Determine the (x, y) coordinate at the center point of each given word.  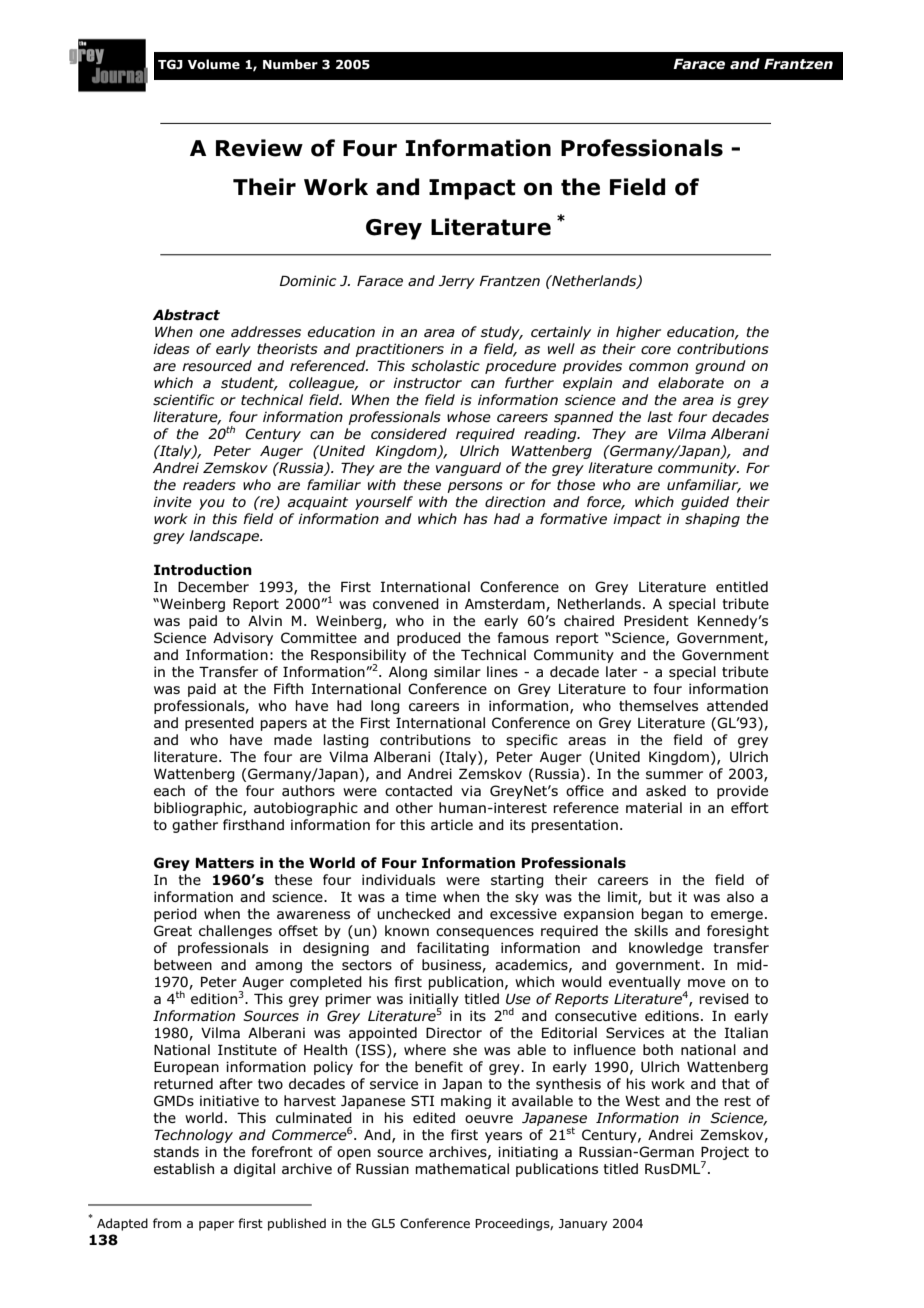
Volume (214, 64)
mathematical (462, 1168)
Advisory (243, 639)
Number (290, 64)
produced (429, 639)
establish (184, 1168)
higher (638, 333)
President (656, 620)
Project (725, 1154)
